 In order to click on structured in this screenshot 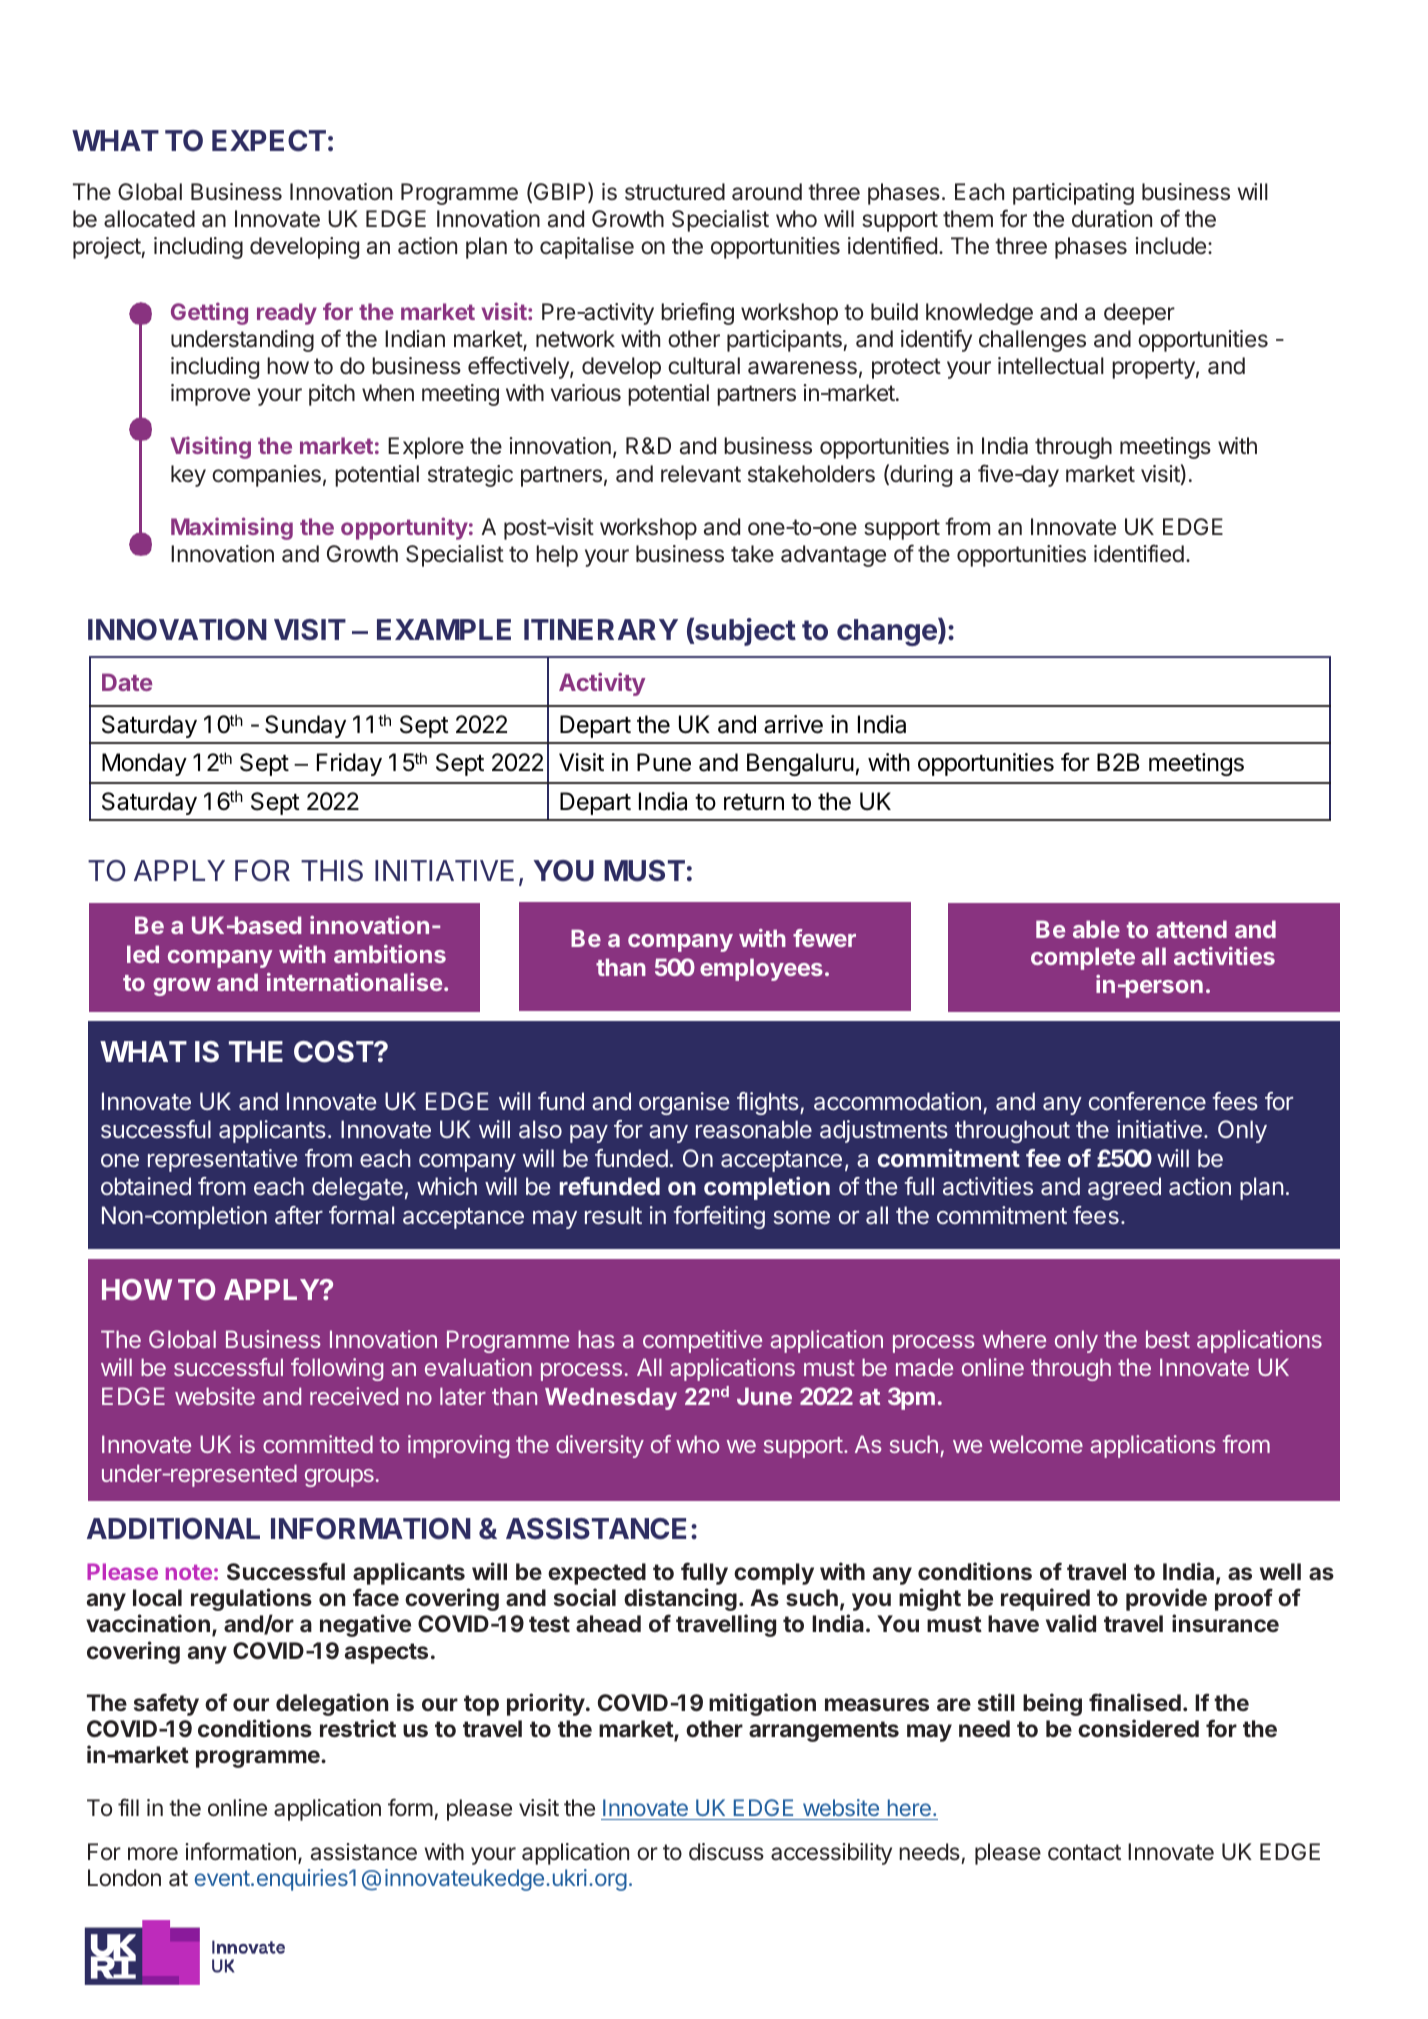, I will do `click(675, 192)`.
